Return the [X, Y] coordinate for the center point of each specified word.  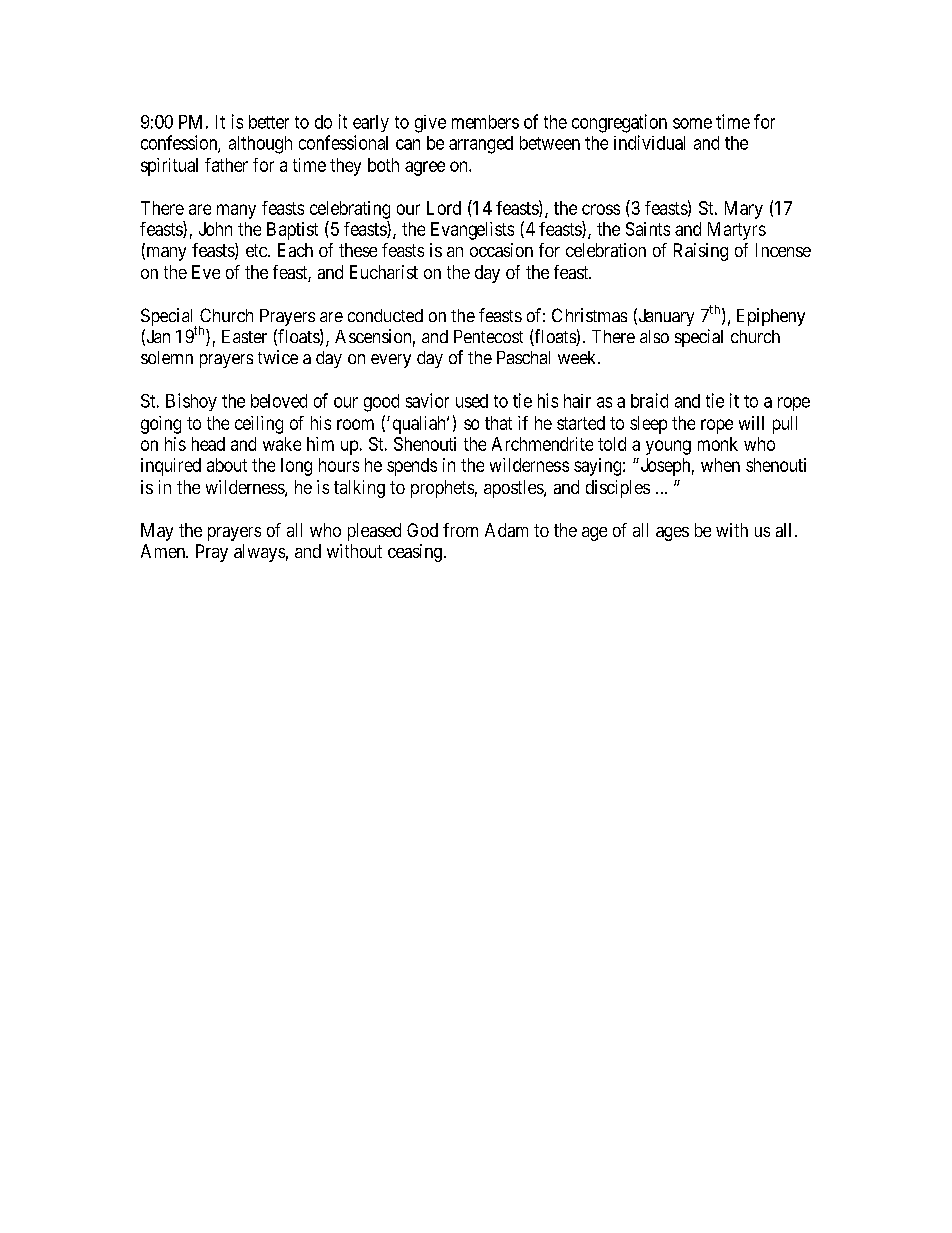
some [692, 123]
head [208, 444]
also [654, 336]
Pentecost [488, 336]
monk [718, 444]
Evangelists [472, 231]
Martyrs [737, 231]
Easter [244, 336]
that [498, 423]
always [259, 553]
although [260, 145]
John [215, 229]
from [460, 530]
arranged [481, 145]
